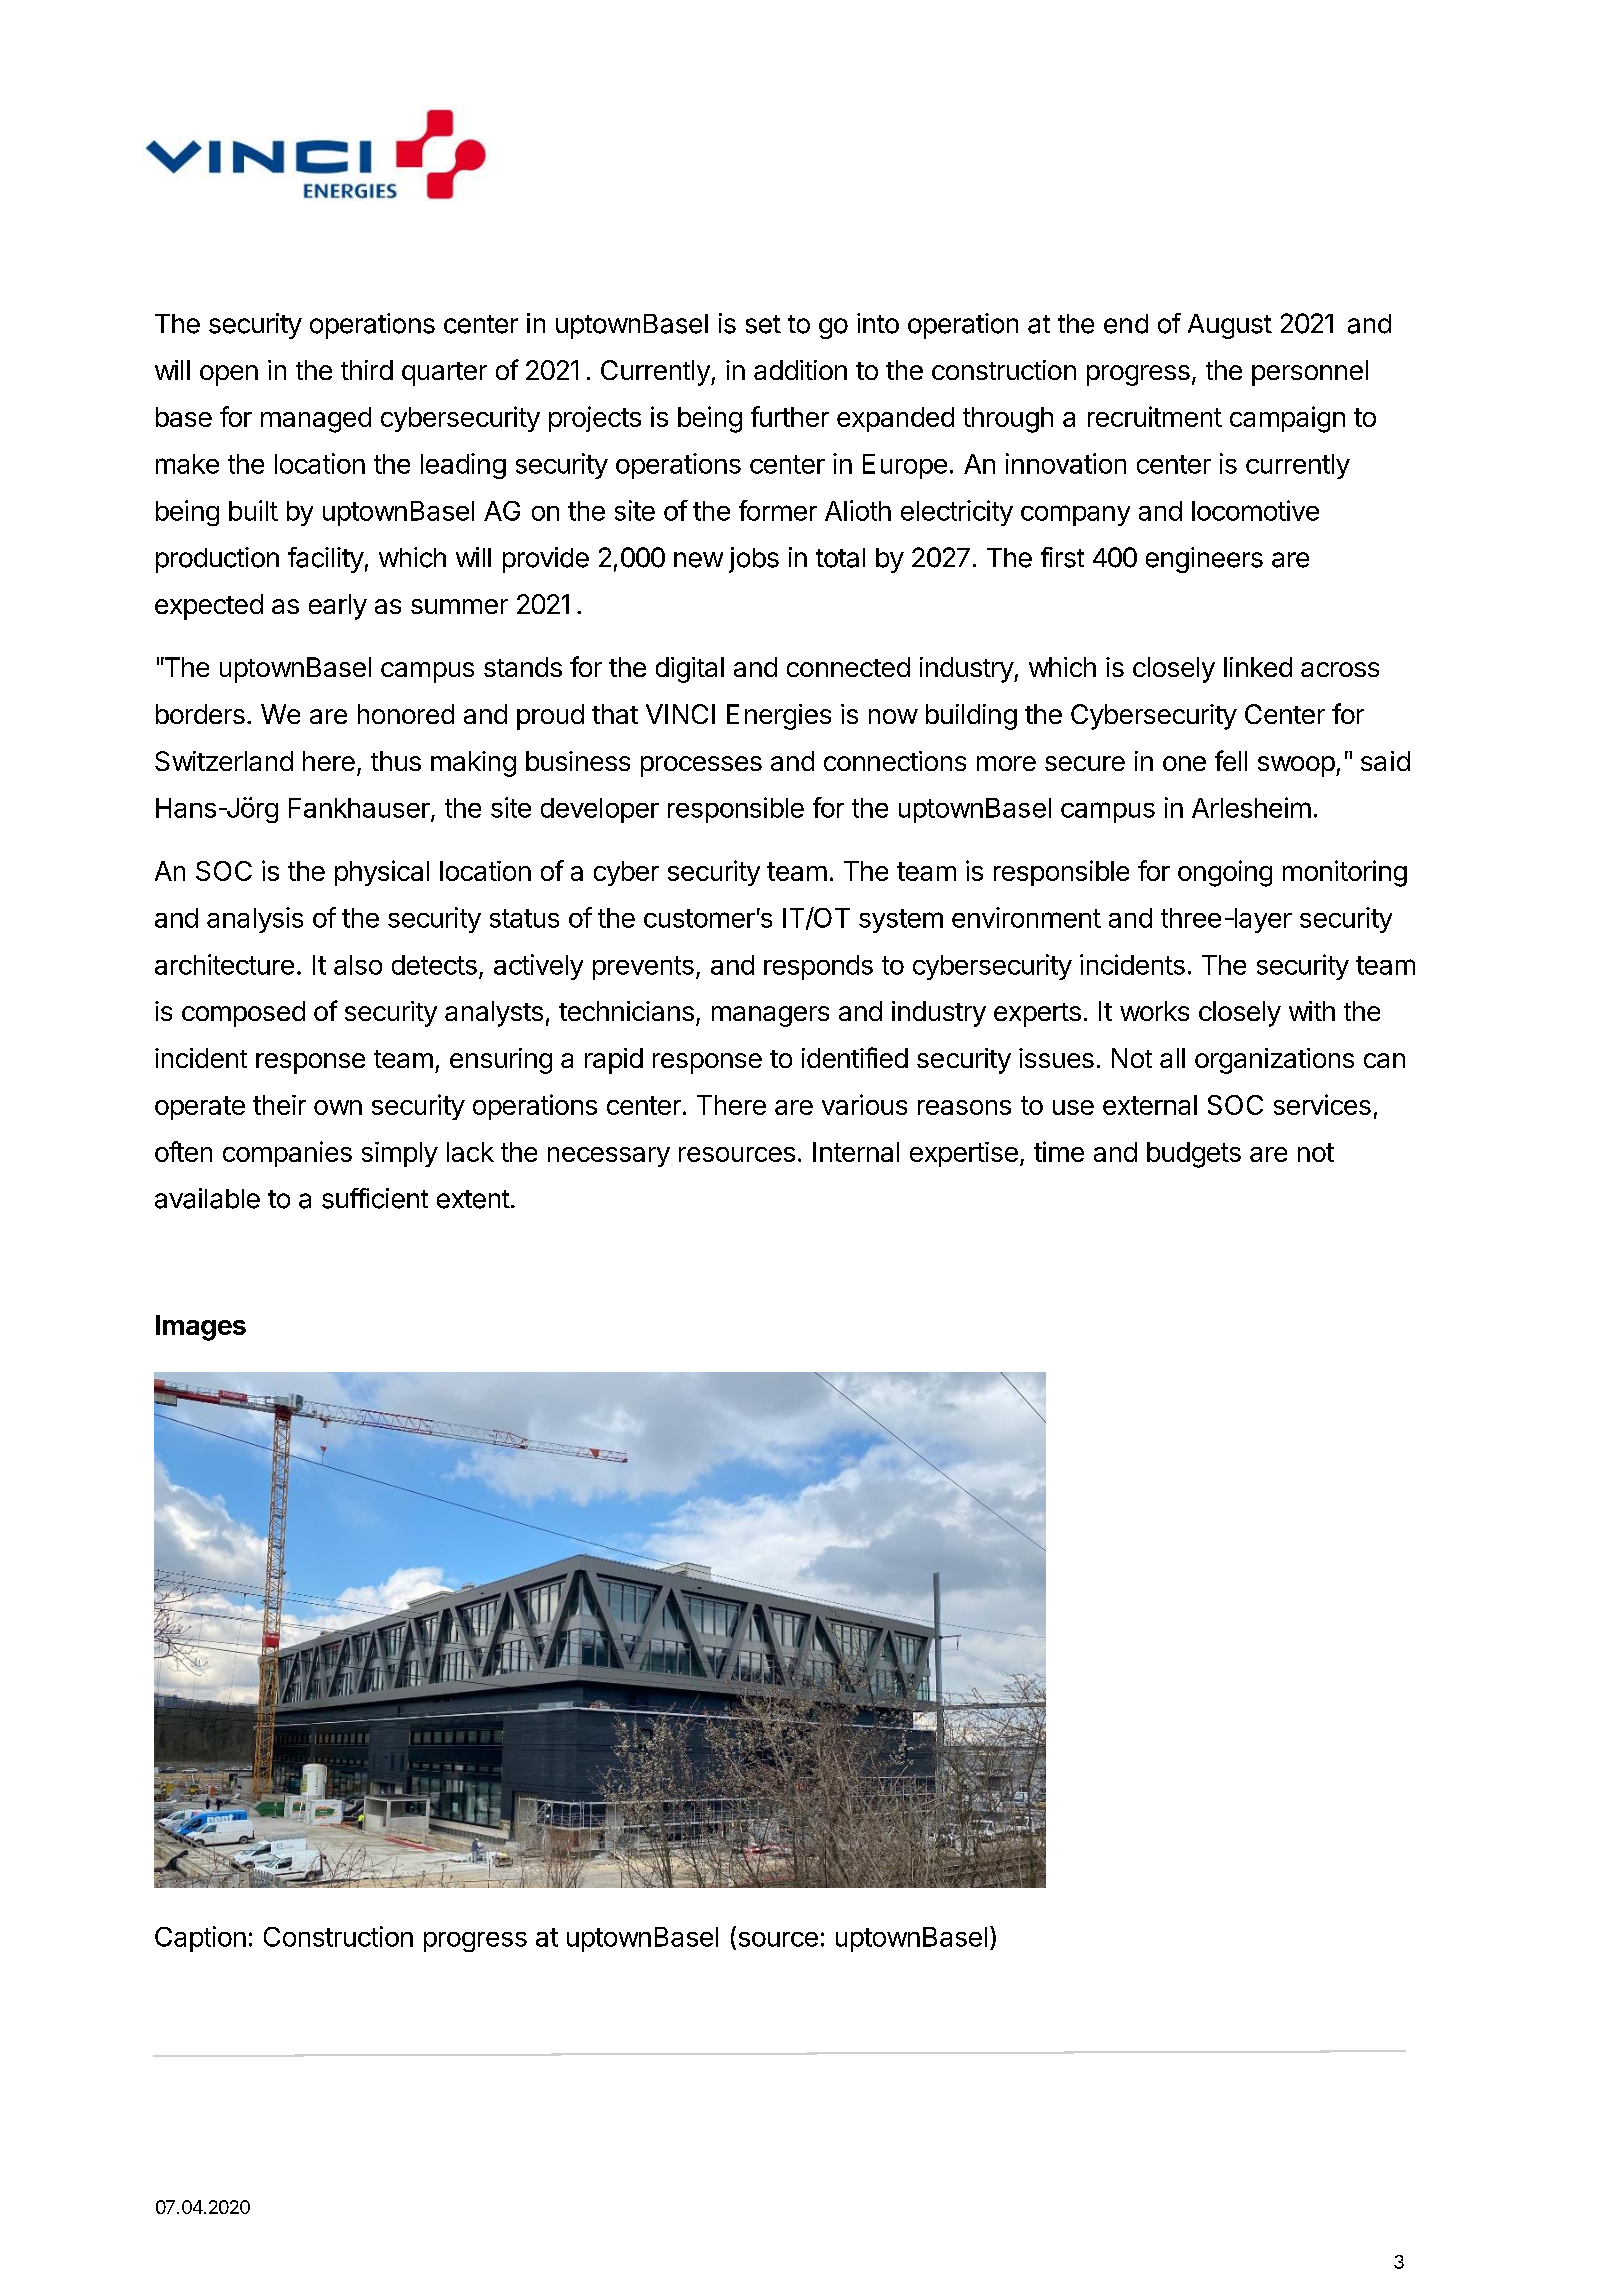  I want to click on Internal, so click(856, 1152).
